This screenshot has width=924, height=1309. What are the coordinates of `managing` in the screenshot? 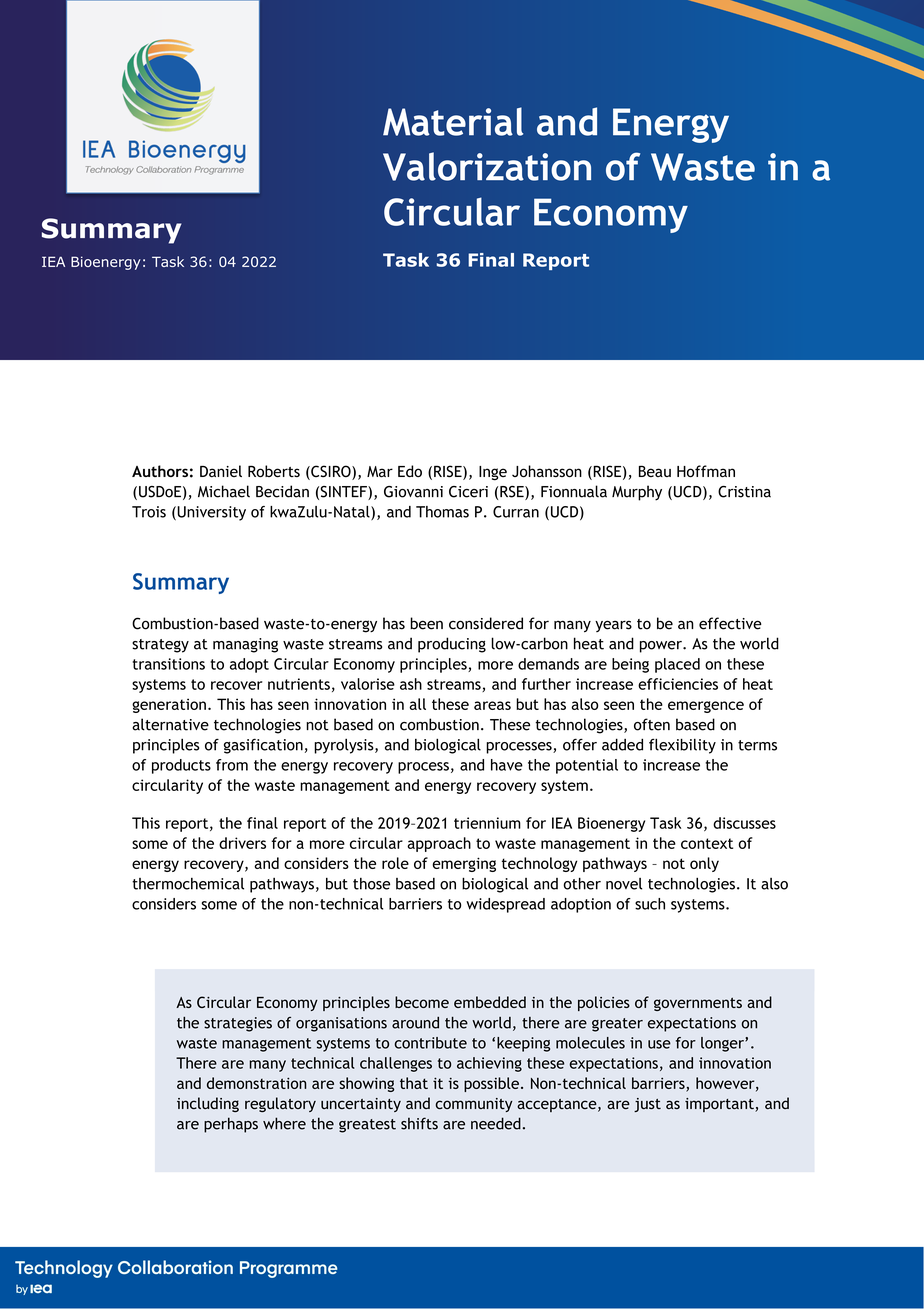 It's located at (245, 645).
